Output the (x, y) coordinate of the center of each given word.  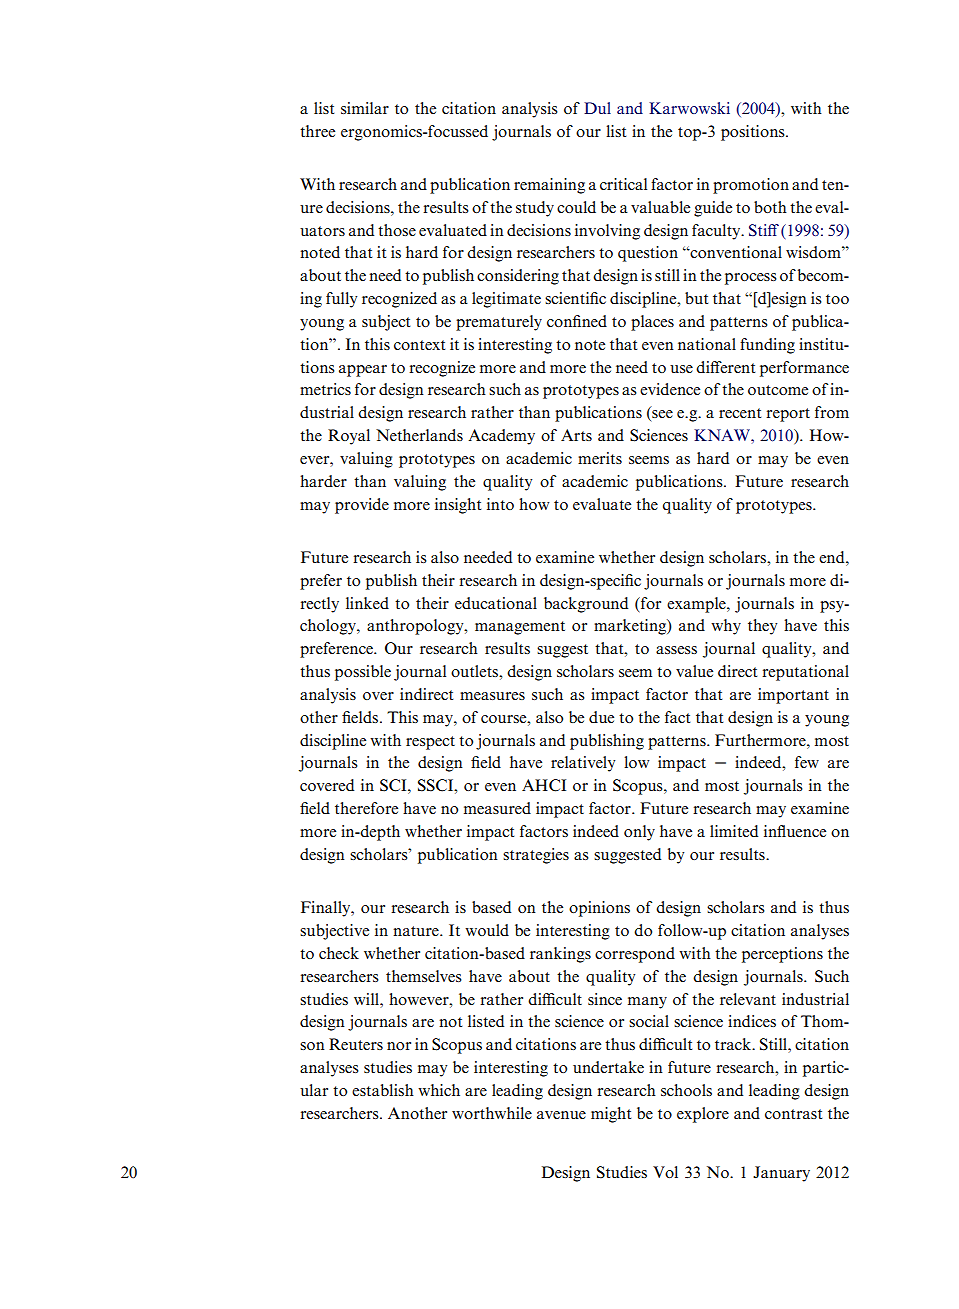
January (781, 1174)
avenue (561, 1115)
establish (383, 1090)
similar (365, 108)
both (770, 207)
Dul (597, 108)
